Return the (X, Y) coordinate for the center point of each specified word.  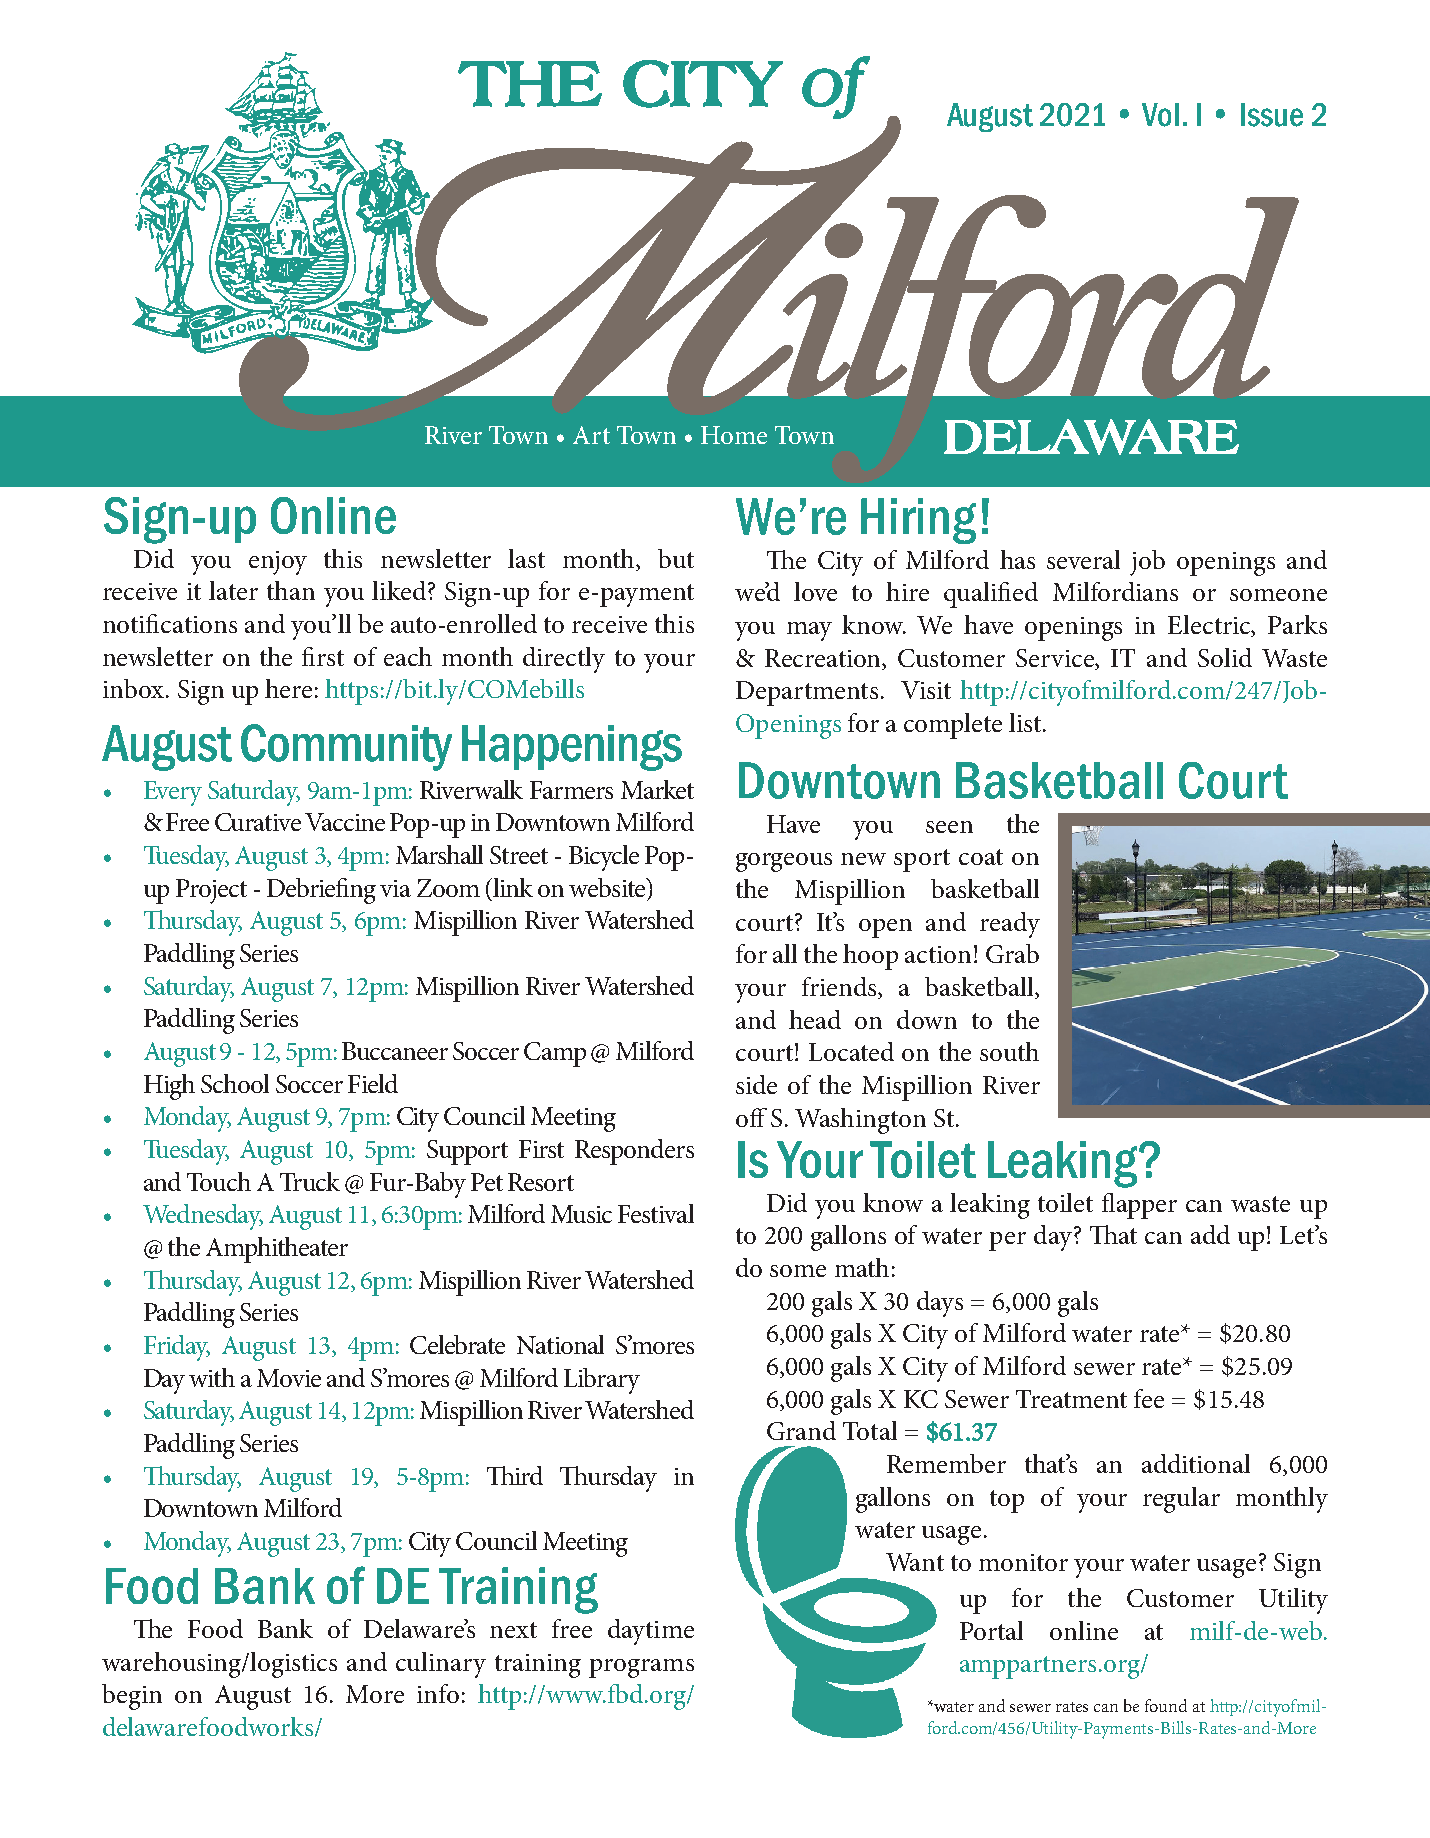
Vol (1160, 115)
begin (132, 1697)
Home (734, 435)
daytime (651, 1632)
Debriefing (321, 891)
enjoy (278, 563)
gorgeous (784, 862)
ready (1010, 925)
